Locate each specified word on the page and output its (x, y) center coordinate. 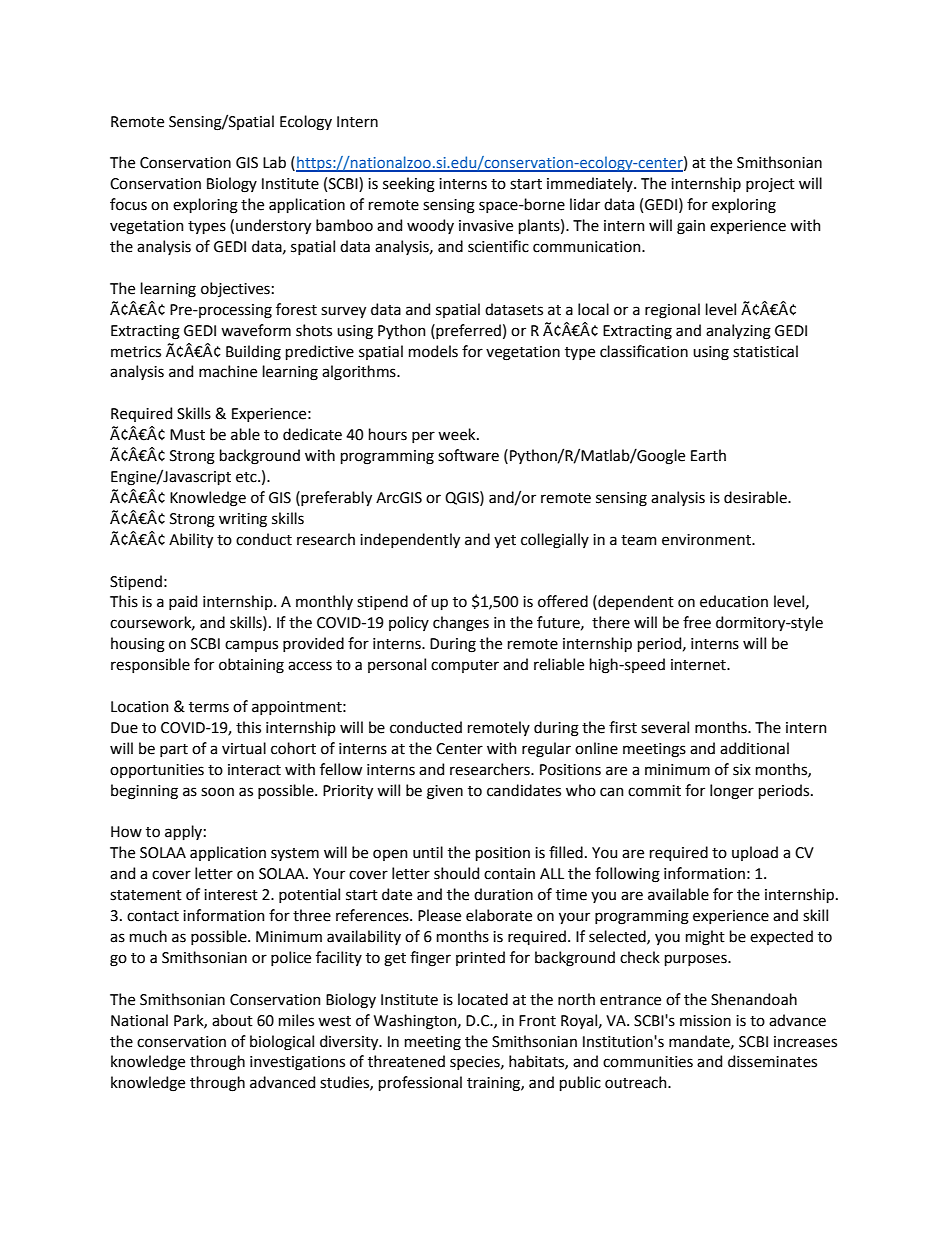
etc (247, 477)
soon (217, 792)
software (468, 455)
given (445, 792)
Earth (708, 455)
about (232, 1020)
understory (273, 226)
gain (691, 227)
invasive (486, 226)
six (742, 770)
